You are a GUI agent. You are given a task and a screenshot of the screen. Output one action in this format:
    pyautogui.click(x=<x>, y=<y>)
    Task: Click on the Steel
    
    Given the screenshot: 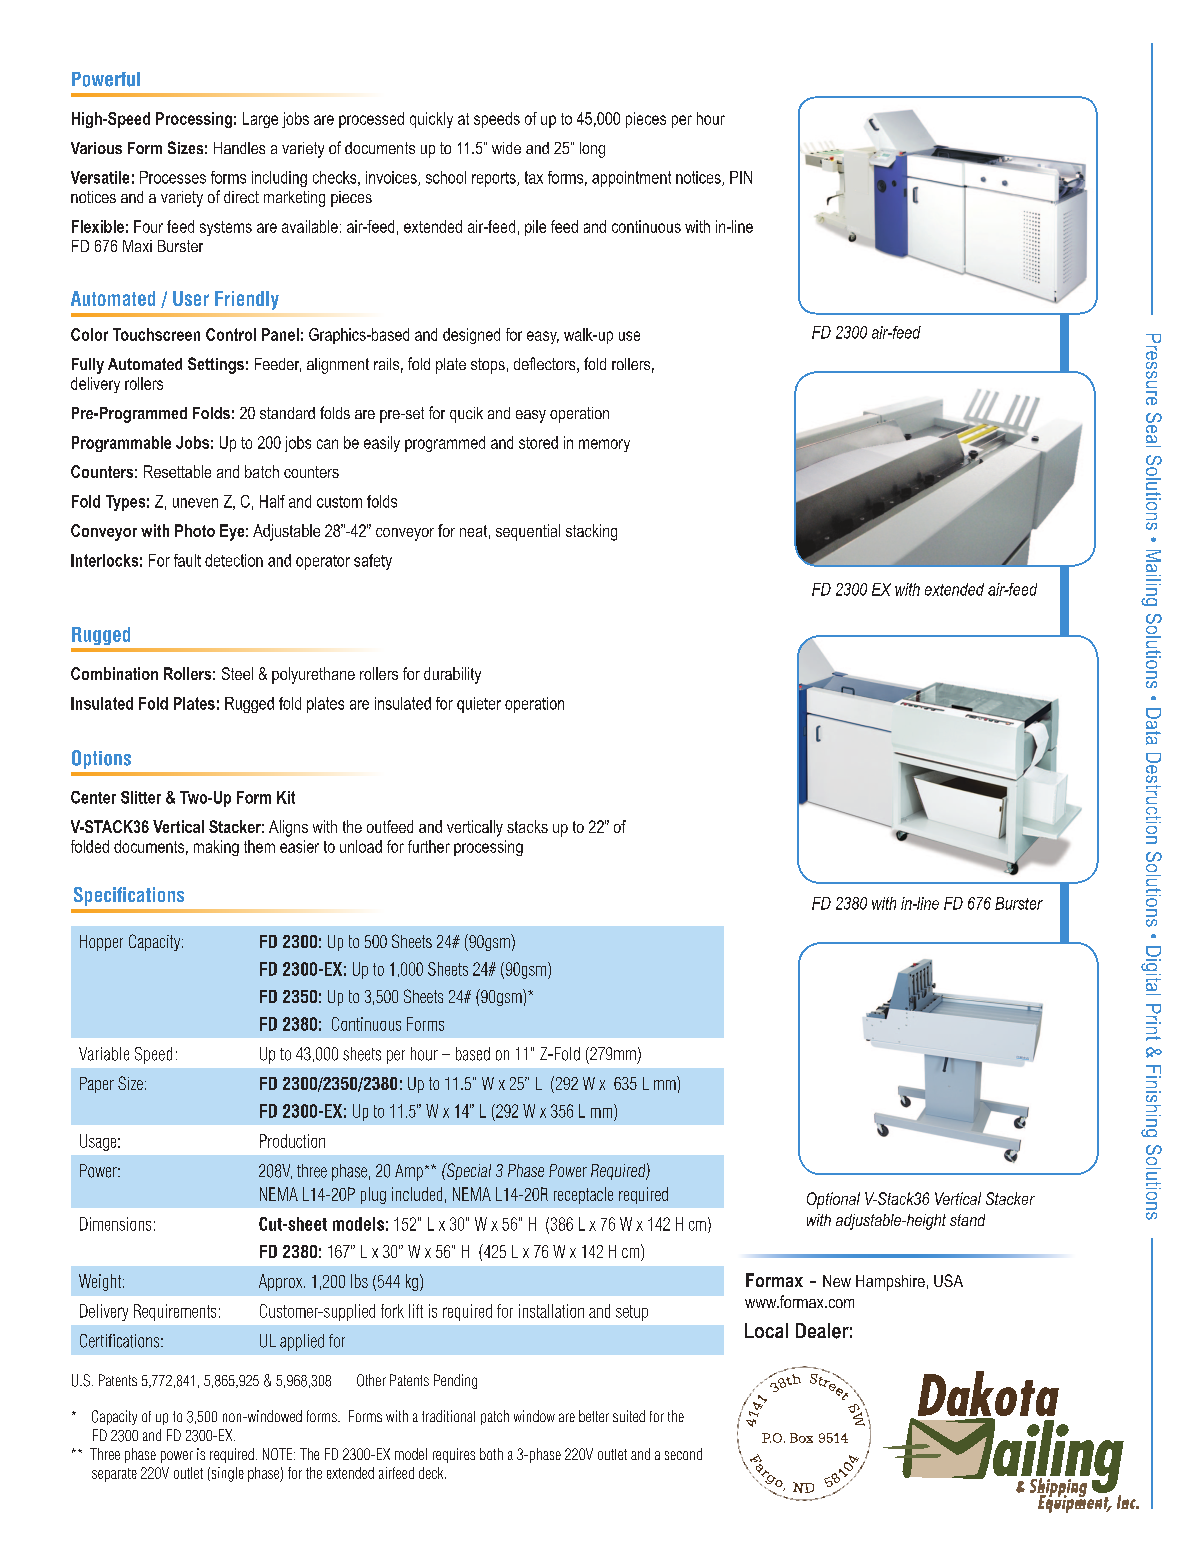 What is the action you would take?
    pyautogui.click(x=237, y=673)
